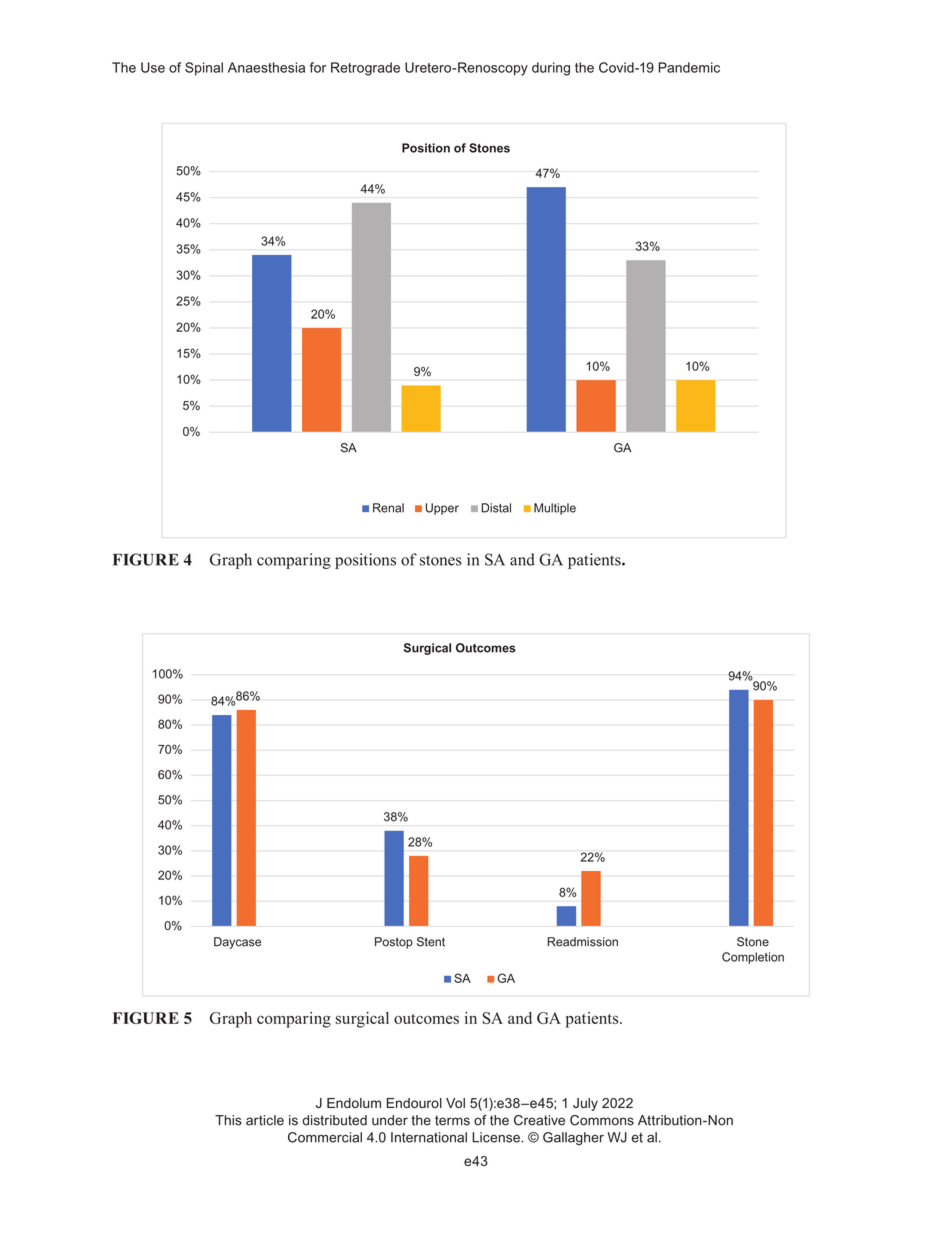 The width and height of the page is (952, 1233). What do you see at coordinates (431, 942) in the page?
I see `Stent` at bounding box center [431, 942].
